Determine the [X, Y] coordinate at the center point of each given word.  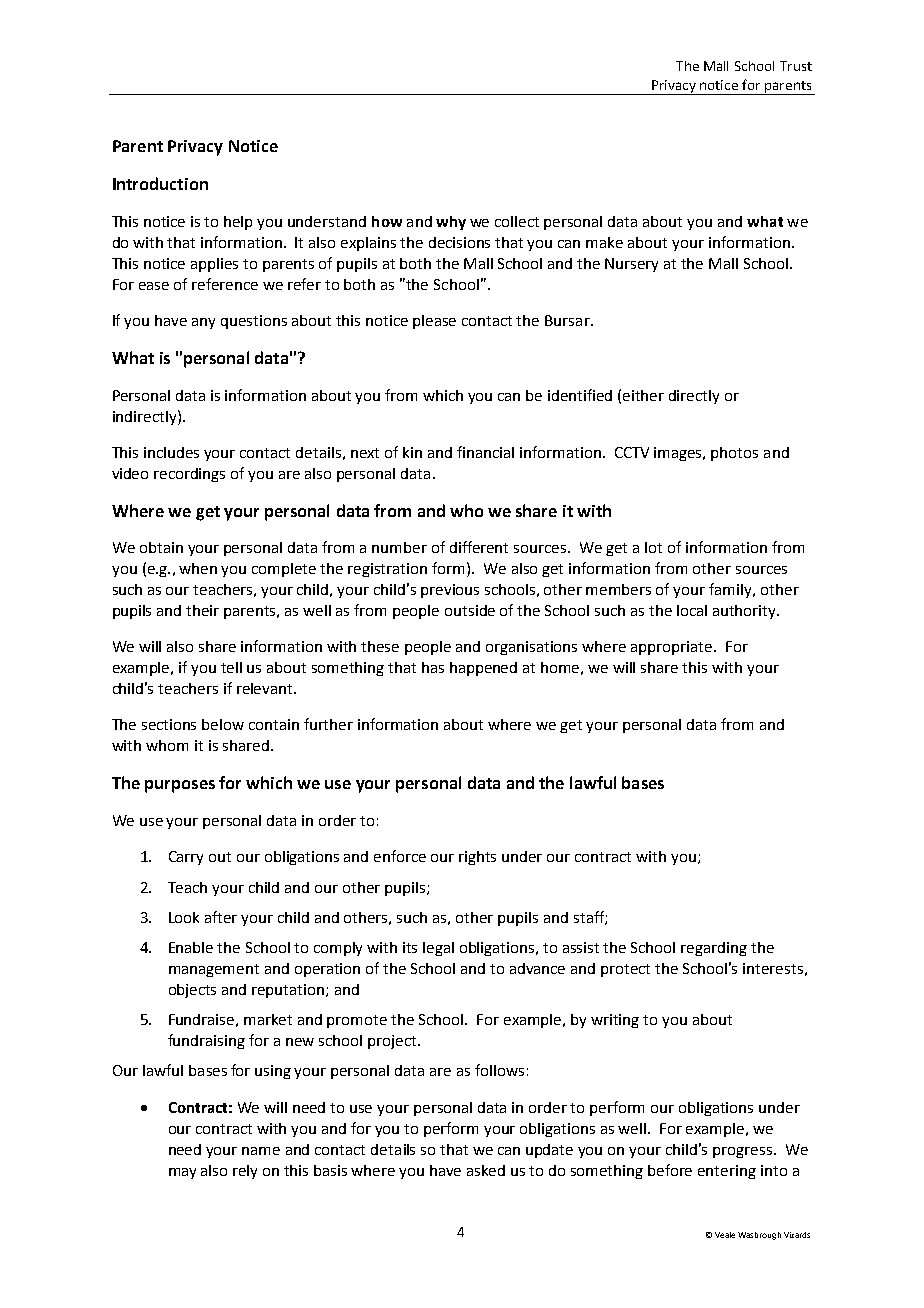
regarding [714, 949]
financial [485, 452]
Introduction [160, 183]
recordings [189, 475]
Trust [796, 66]
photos [734, 454]
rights [477, 858]
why [451, 223]
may [182, 1173]
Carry [186, 858]
